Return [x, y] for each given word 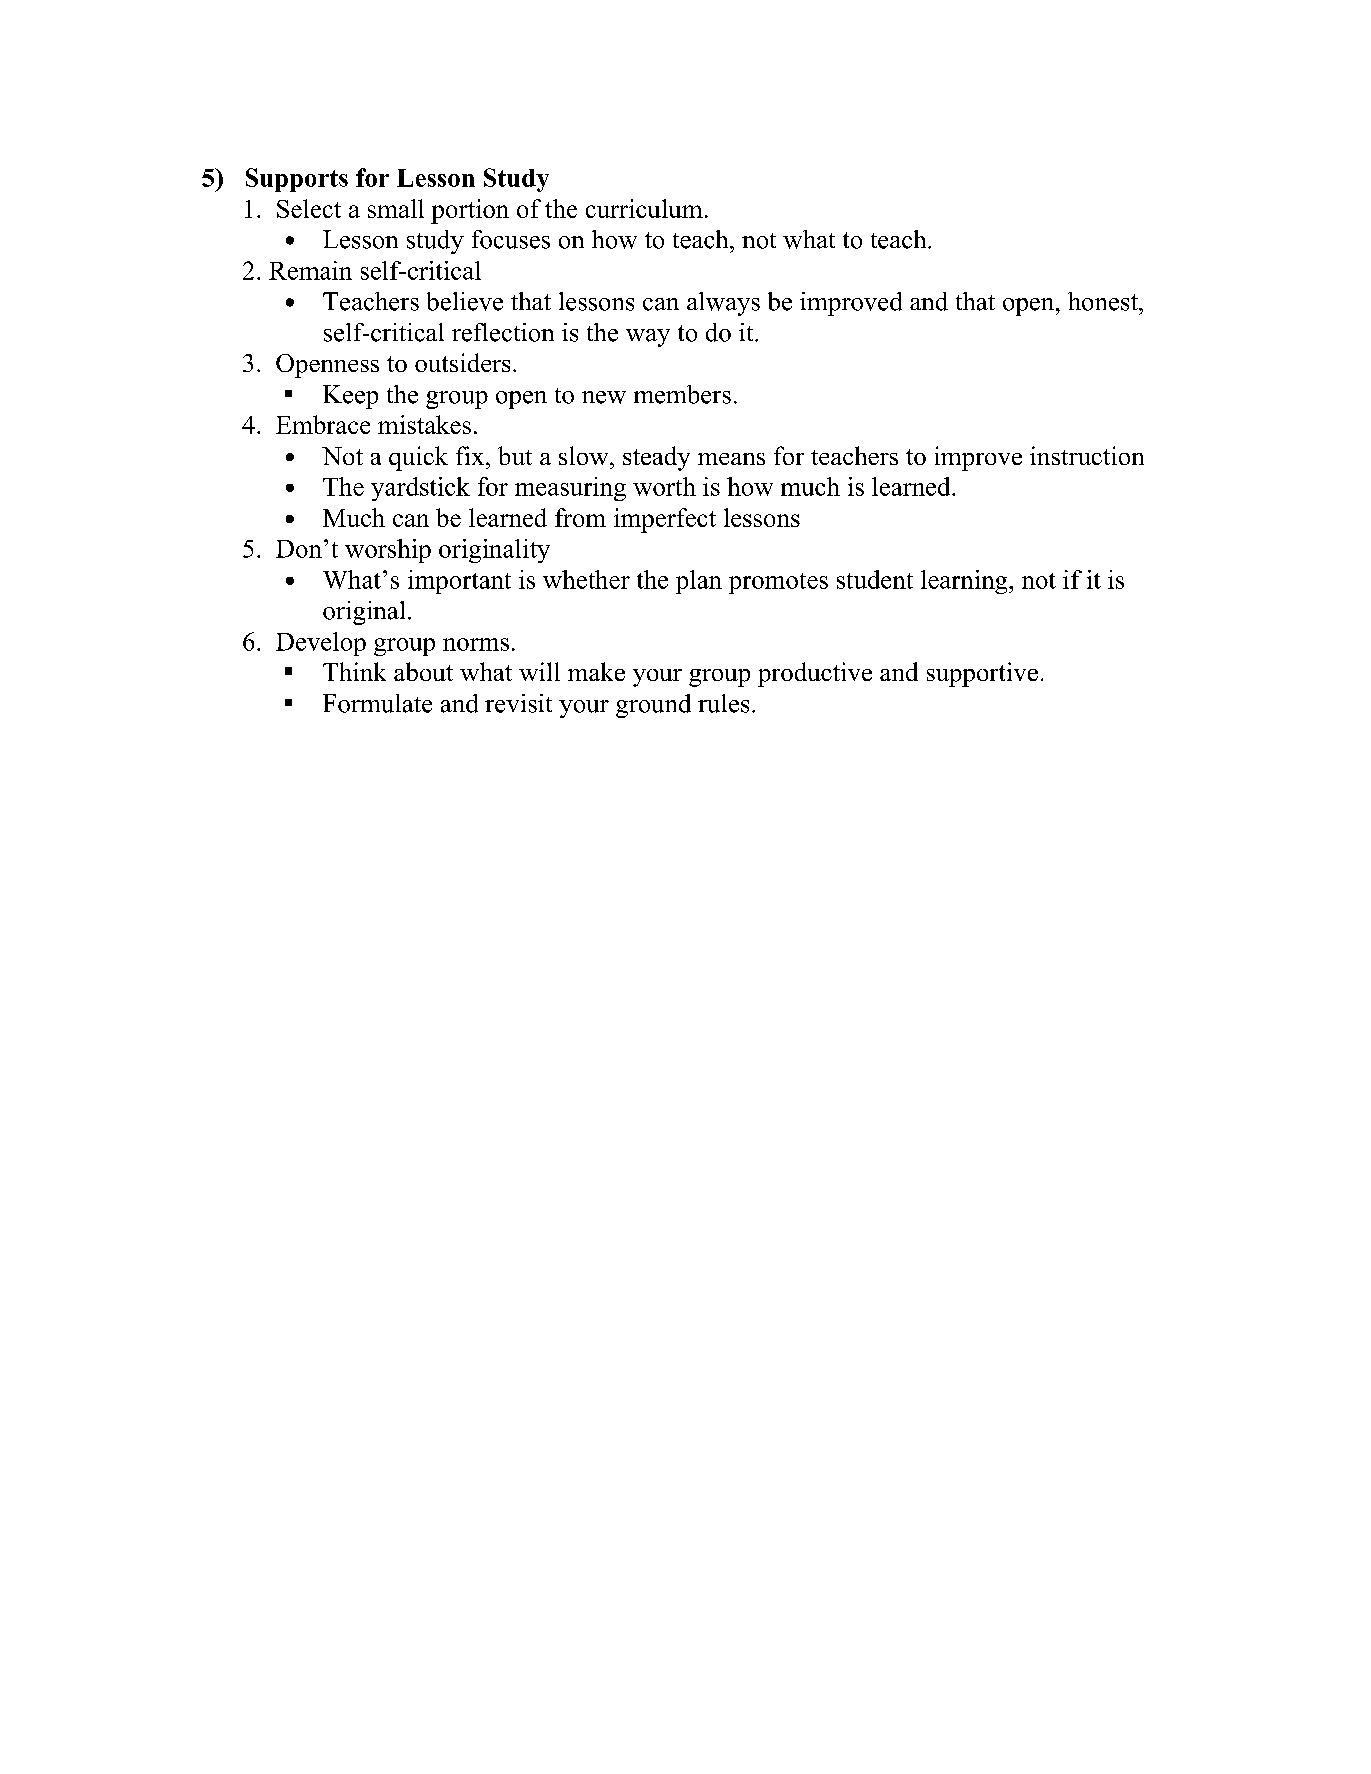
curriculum [644, 208]
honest [1104, 301]
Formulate [377, 703]
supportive [982, 674]
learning [965, 582]
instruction [1087, 455]
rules [723, 703]
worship [388, 551]
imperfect [665, 520]
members [682, 394]
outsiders [462, 362]
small [396, 208]
